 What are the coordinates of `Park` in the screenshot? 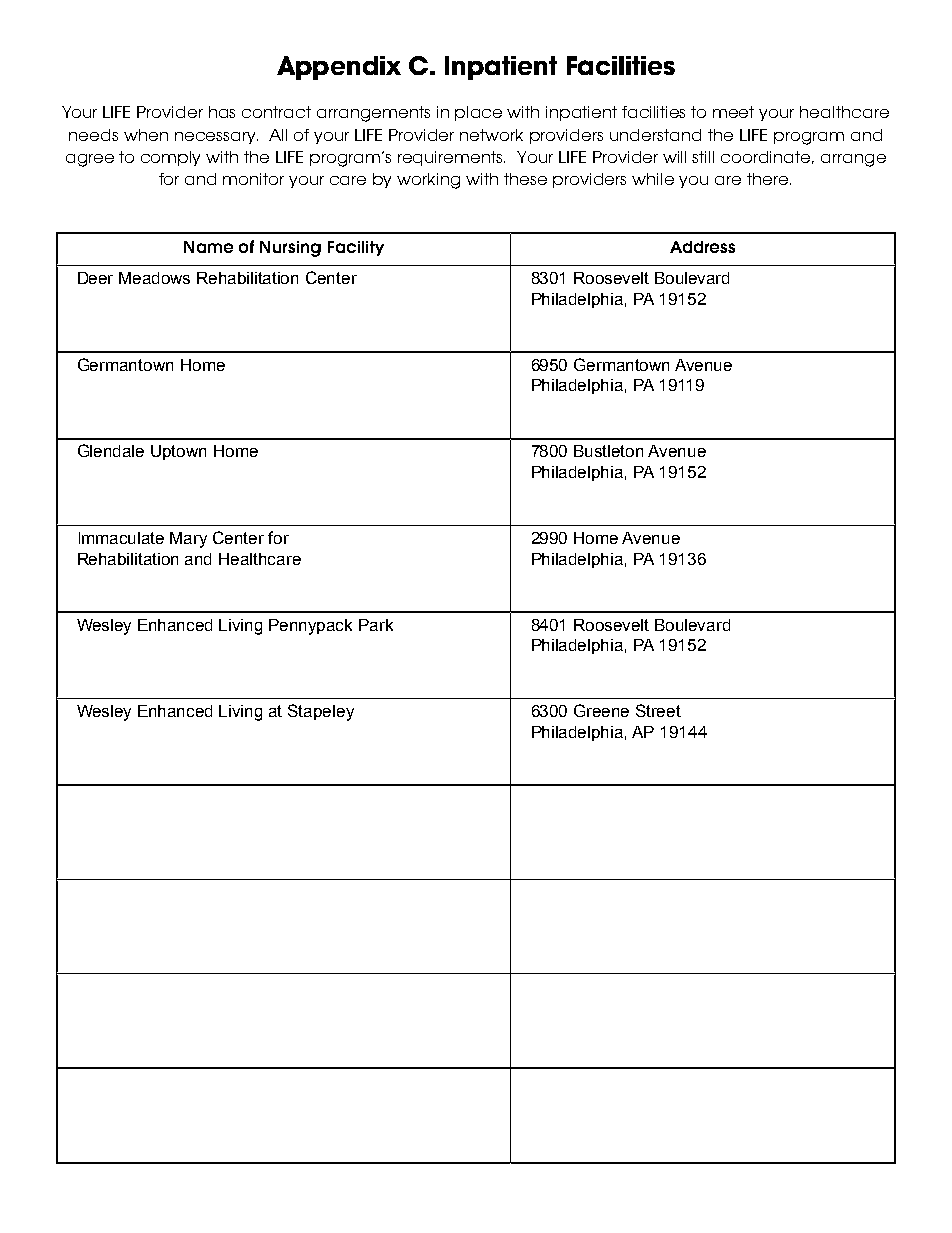 It's located at (376, 625).
